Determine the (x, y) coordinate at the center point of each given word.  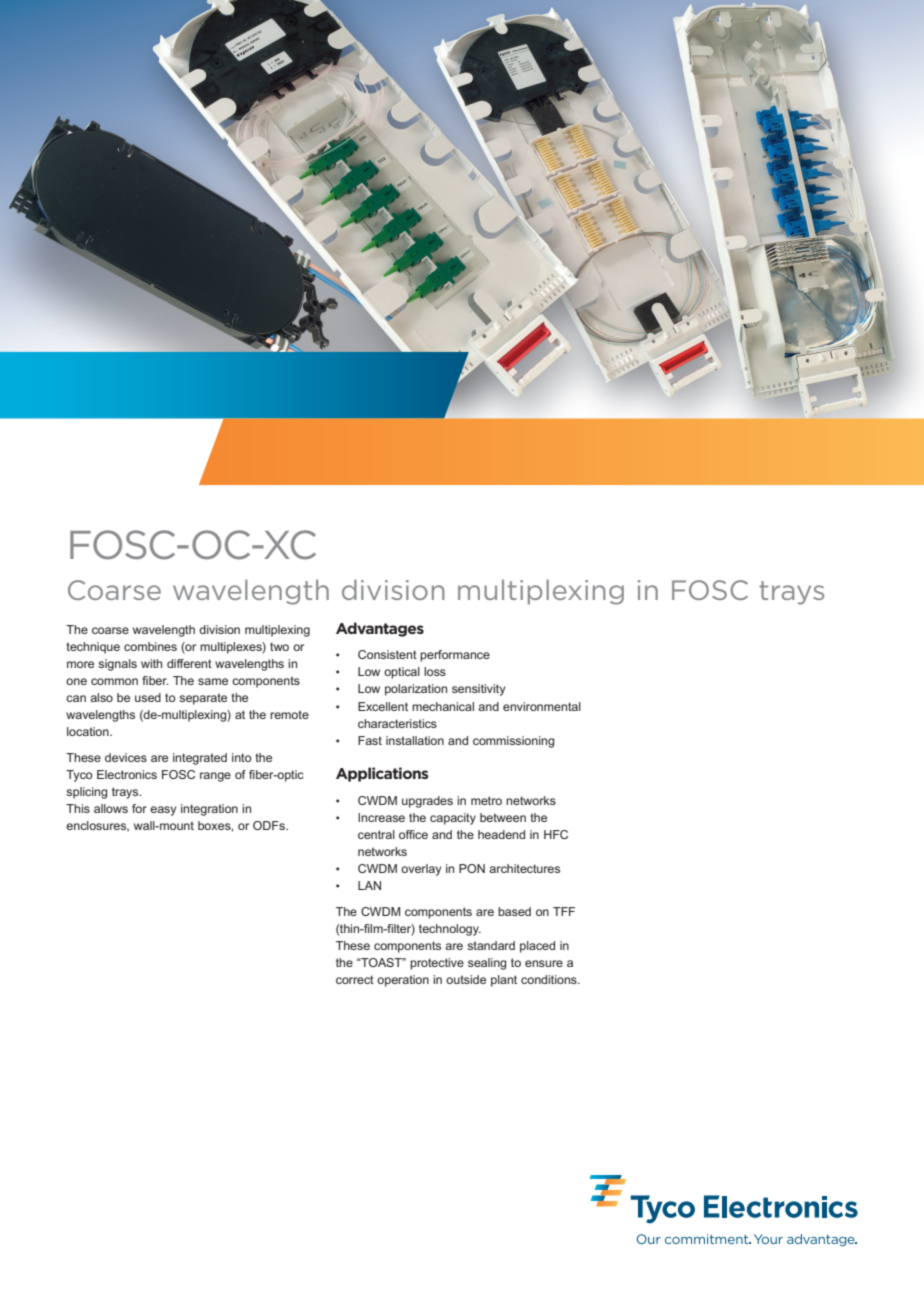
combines (150, 646)
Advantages (380, 629)
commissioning (513, 742)
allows (111, 808)
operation (403, 981)
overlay (421, 870)
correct (355, 979)
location (89, 731)
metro (486, 800)
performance (455, 656)
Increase (381, 817)
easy (163, 811)
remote (289, 714)
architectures (524, 868)
